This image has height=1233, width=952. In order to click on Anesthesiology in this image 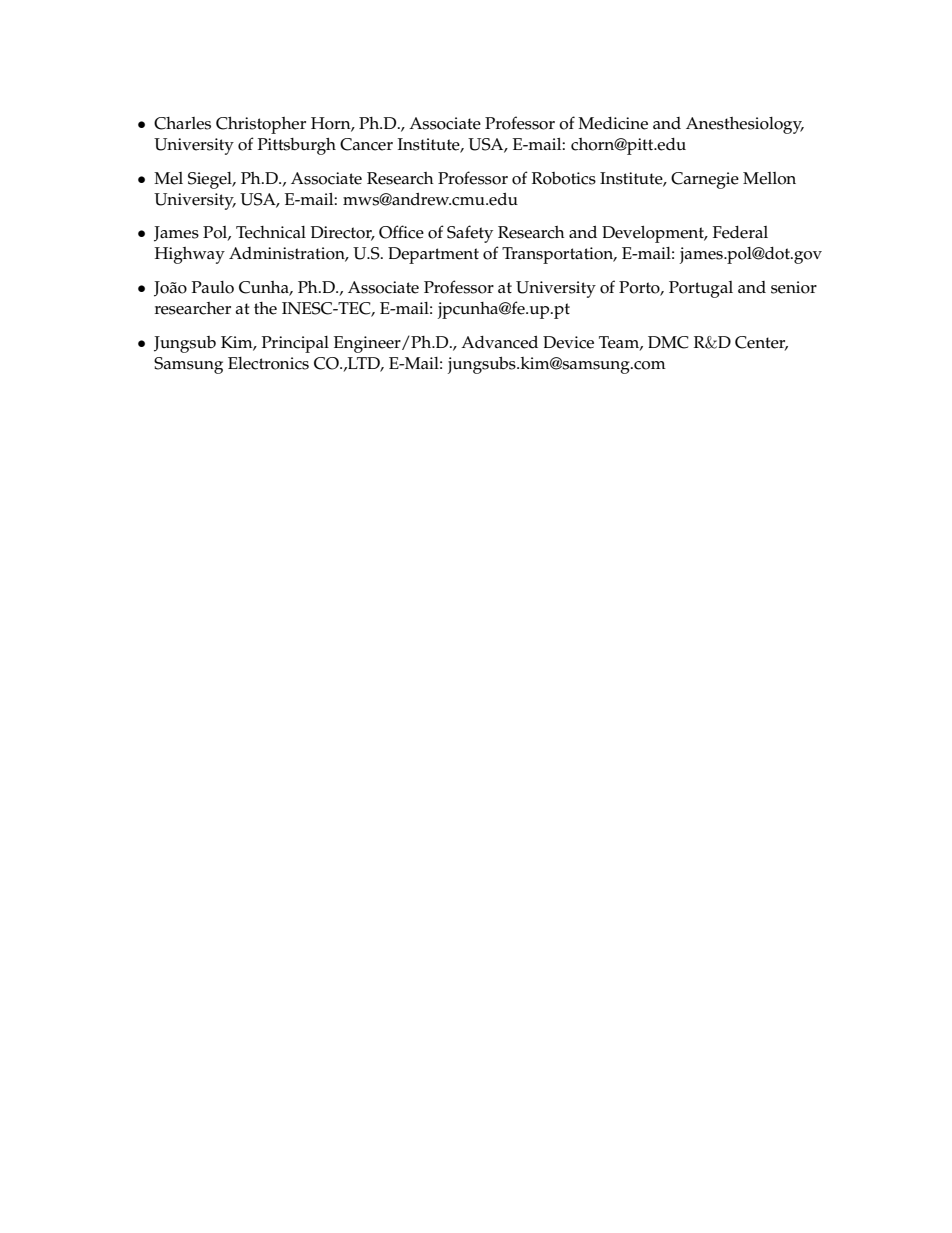, I will do `click(745, 125)`.
